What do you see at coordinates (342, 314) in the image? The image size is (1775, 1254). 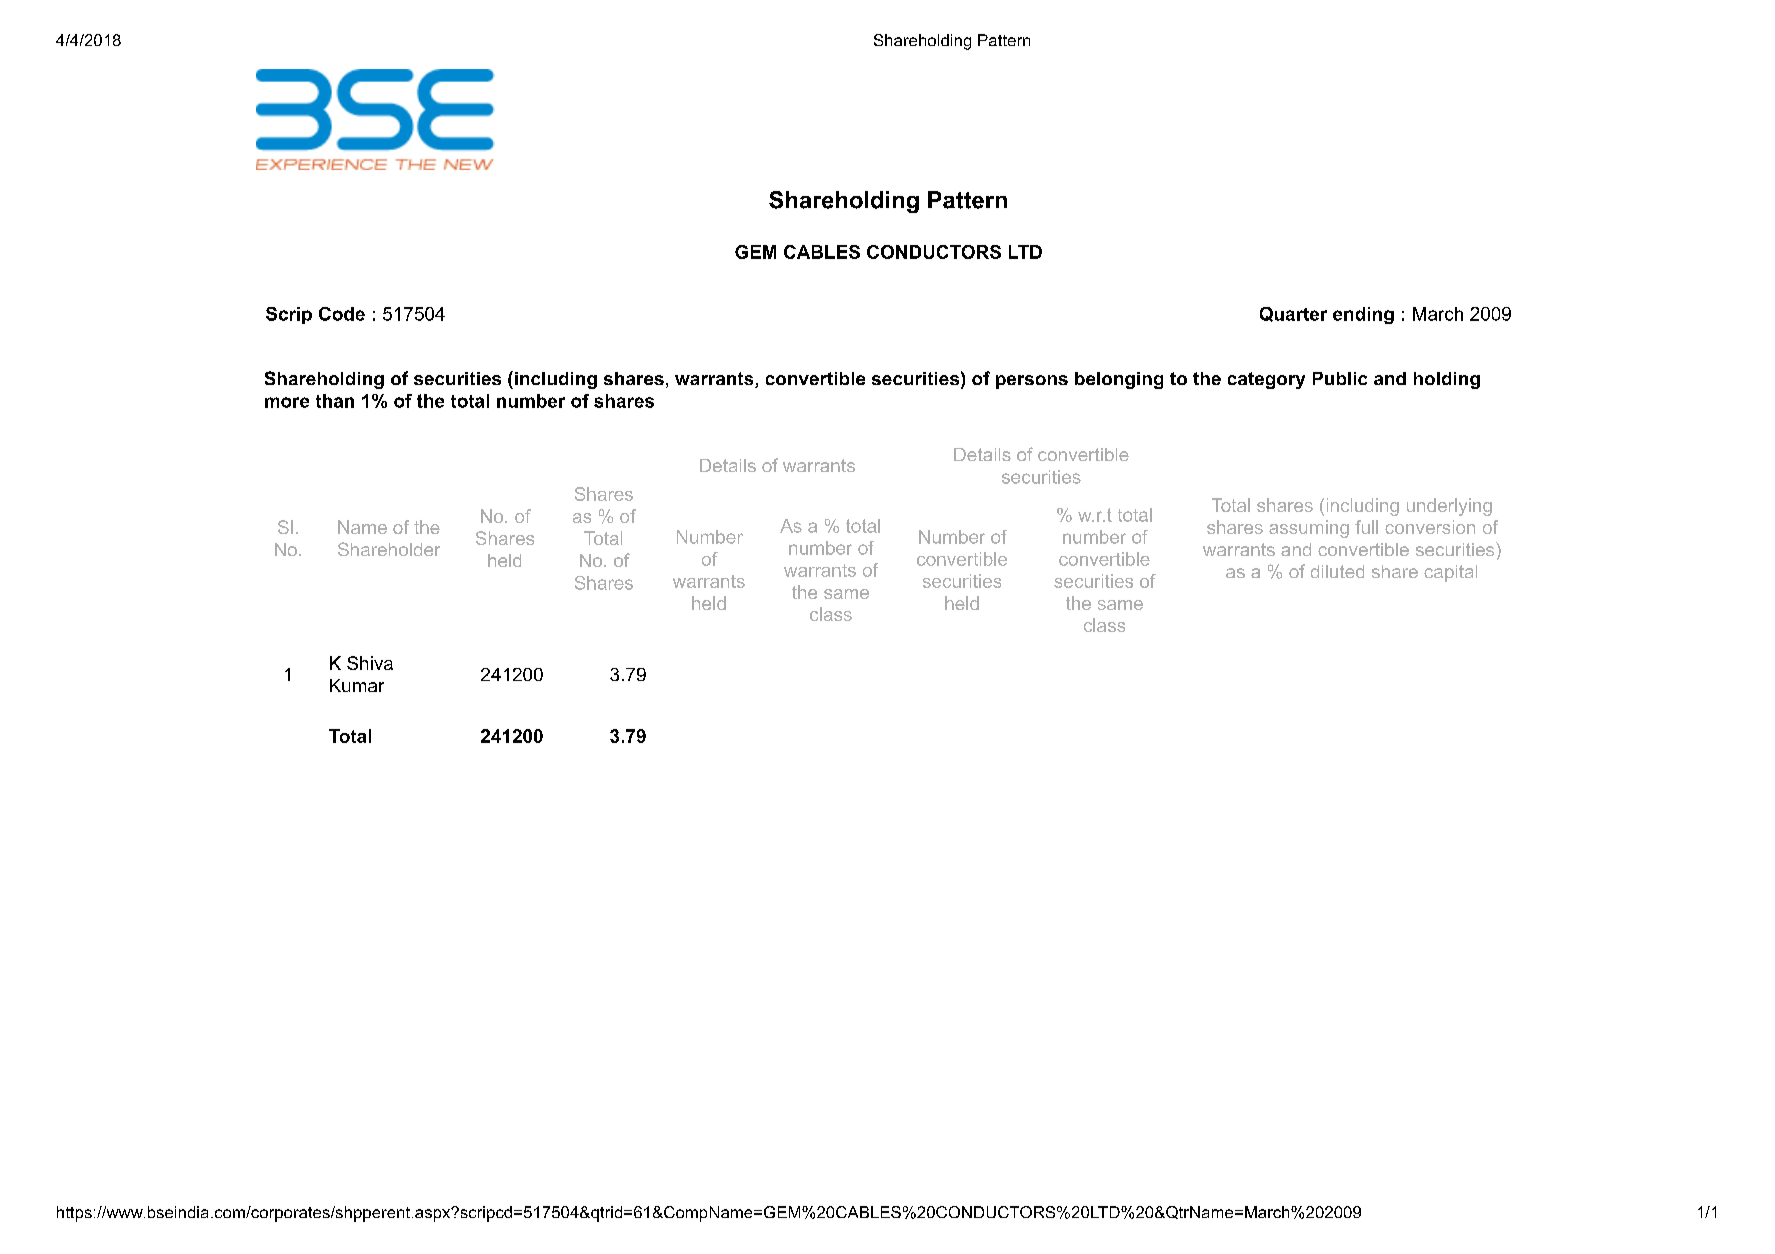 I see `Code` at bounding box center [342, 314].
